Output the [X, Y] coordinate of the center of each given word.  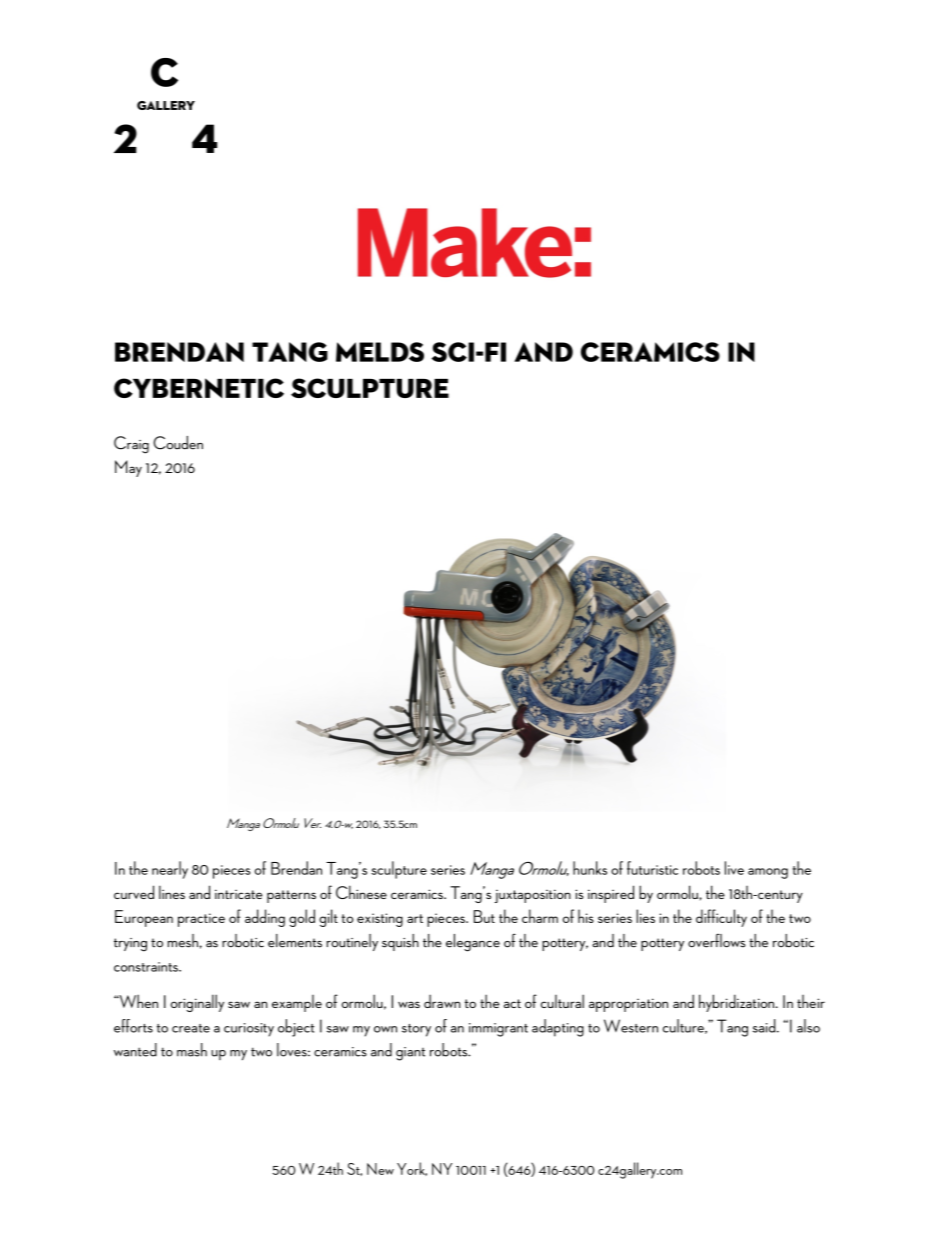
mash [192, 1050]
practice [201, 920]
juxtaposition [533, 896]
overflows [717, 940]
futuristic [652, 868]
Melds [380, 352]
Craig [131, 445]
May [128, 468]
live [734, 868]
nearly [170, 870]
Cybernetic [199, 388]
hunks [590, 868]
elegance [473, 943]
